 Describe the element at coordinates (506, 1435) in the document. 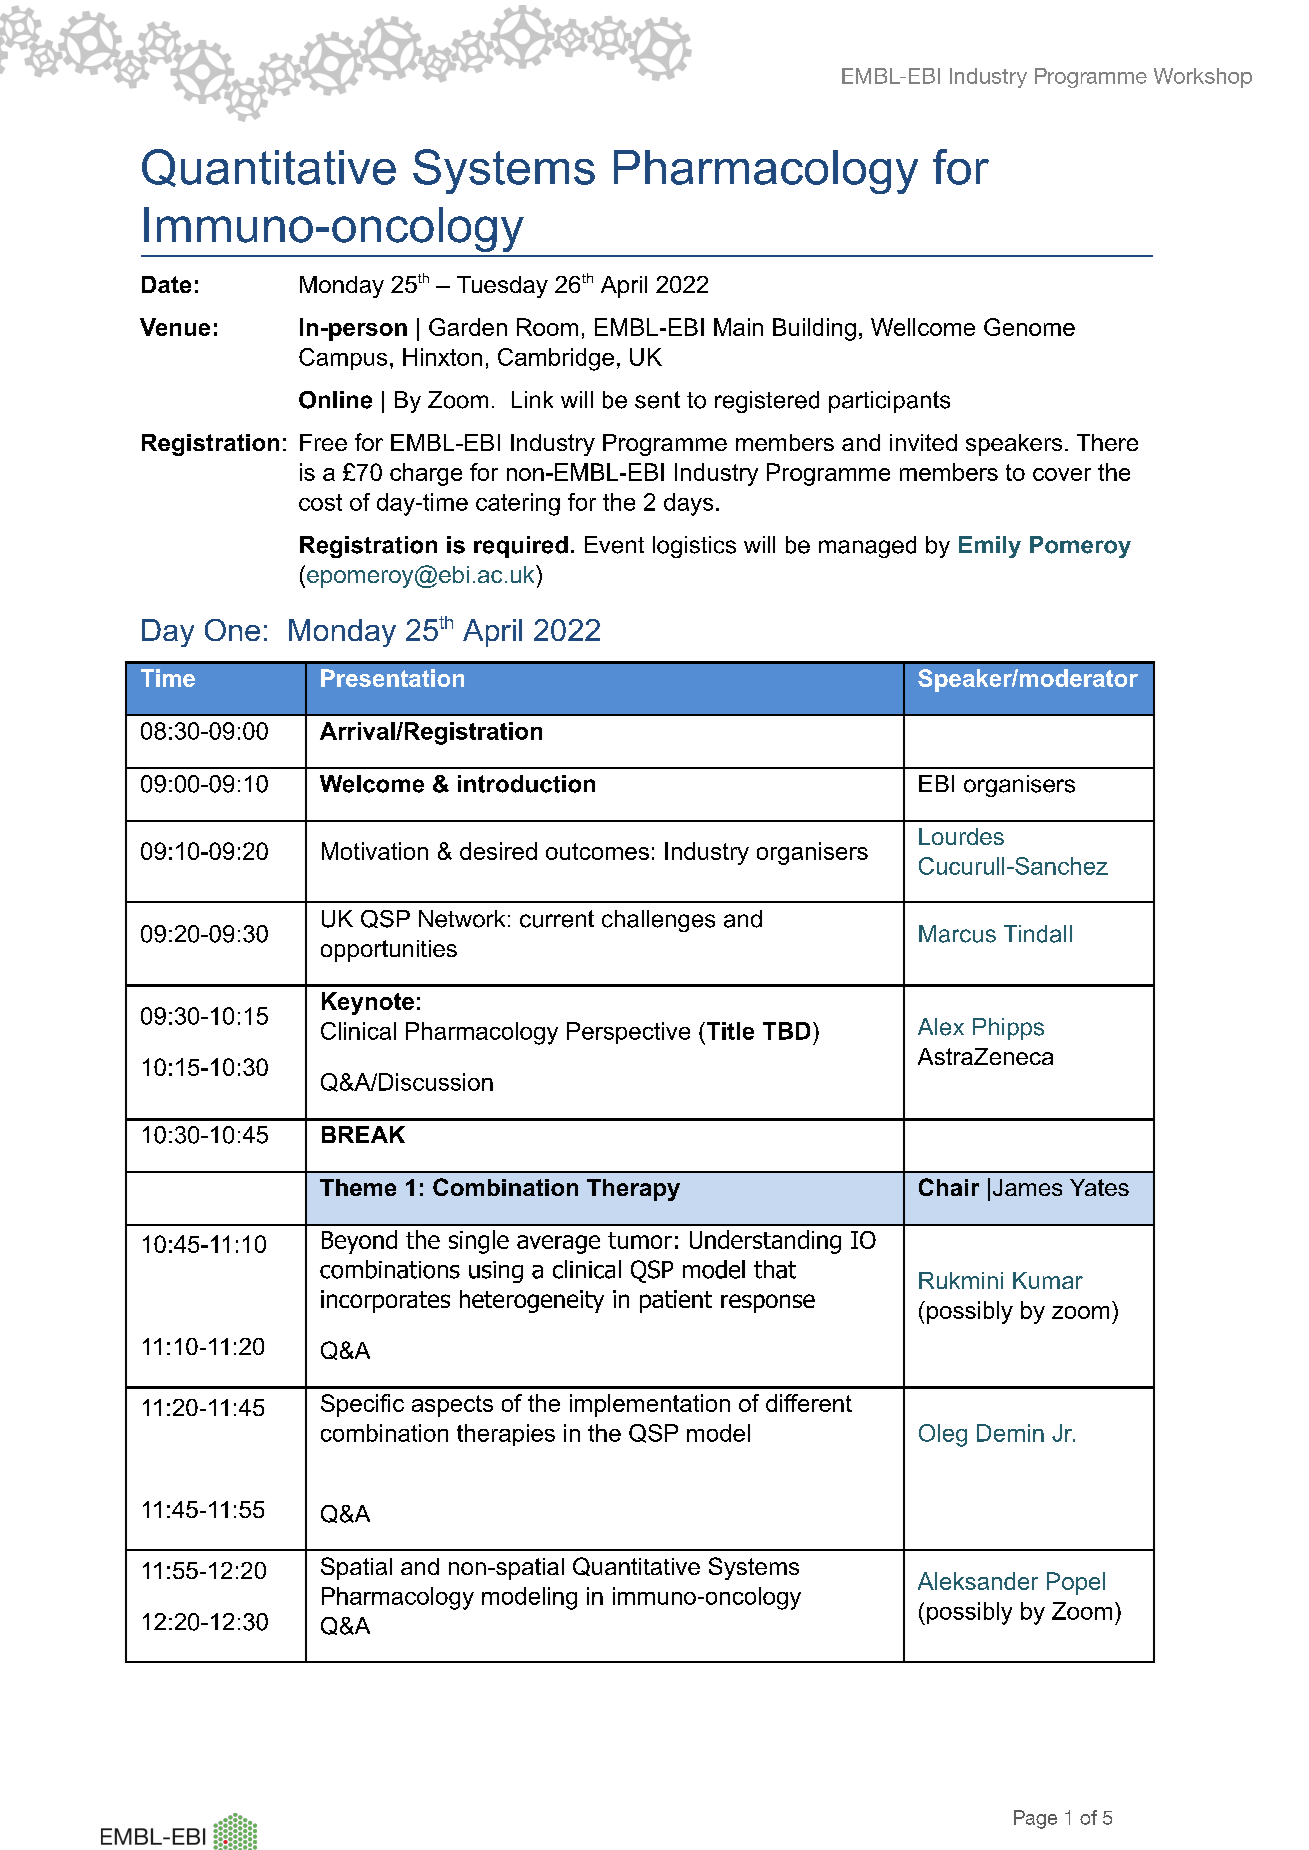

I see `therapies` at that location.
